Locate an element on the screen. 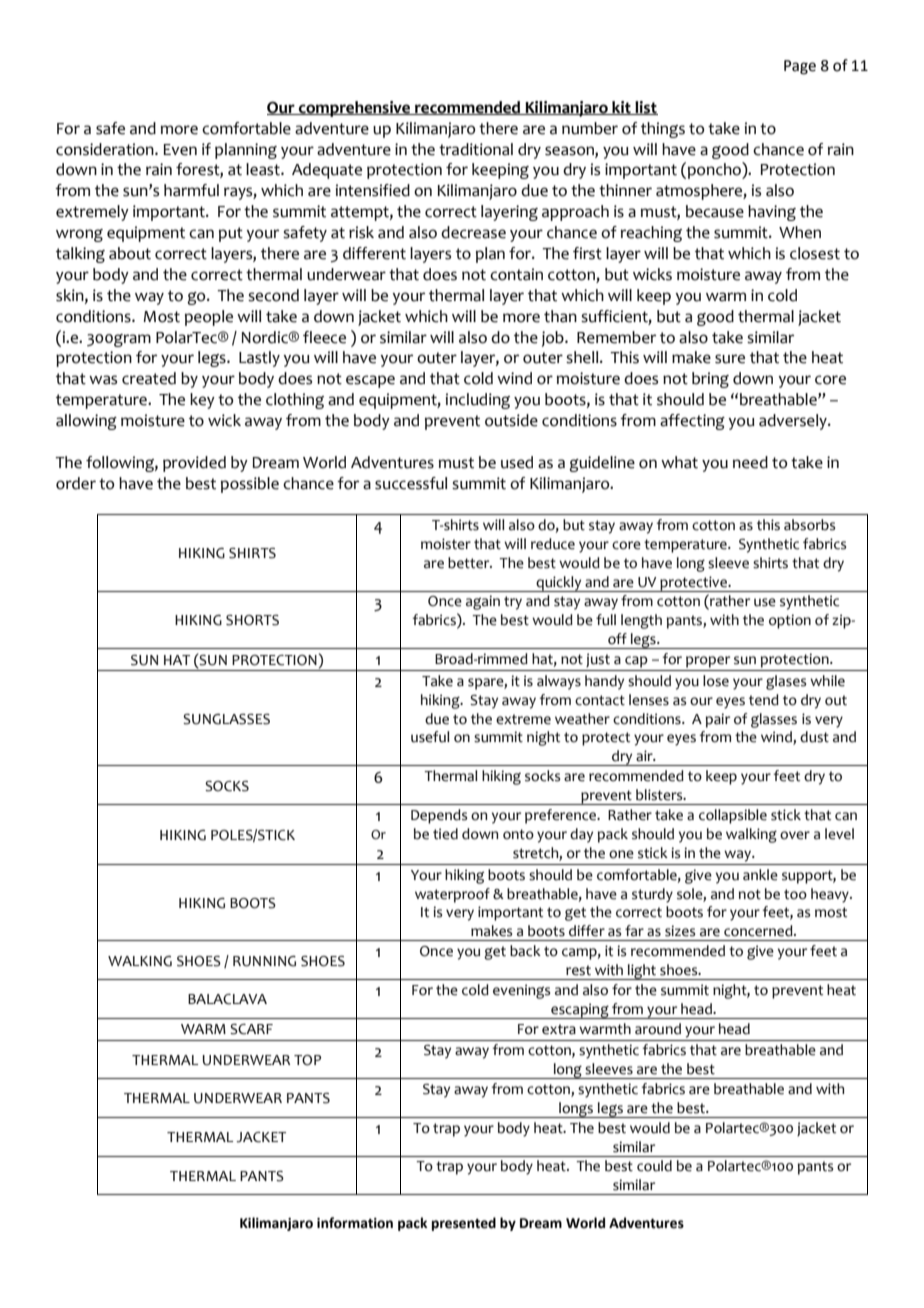  again is located at coordinates (483, 602).
